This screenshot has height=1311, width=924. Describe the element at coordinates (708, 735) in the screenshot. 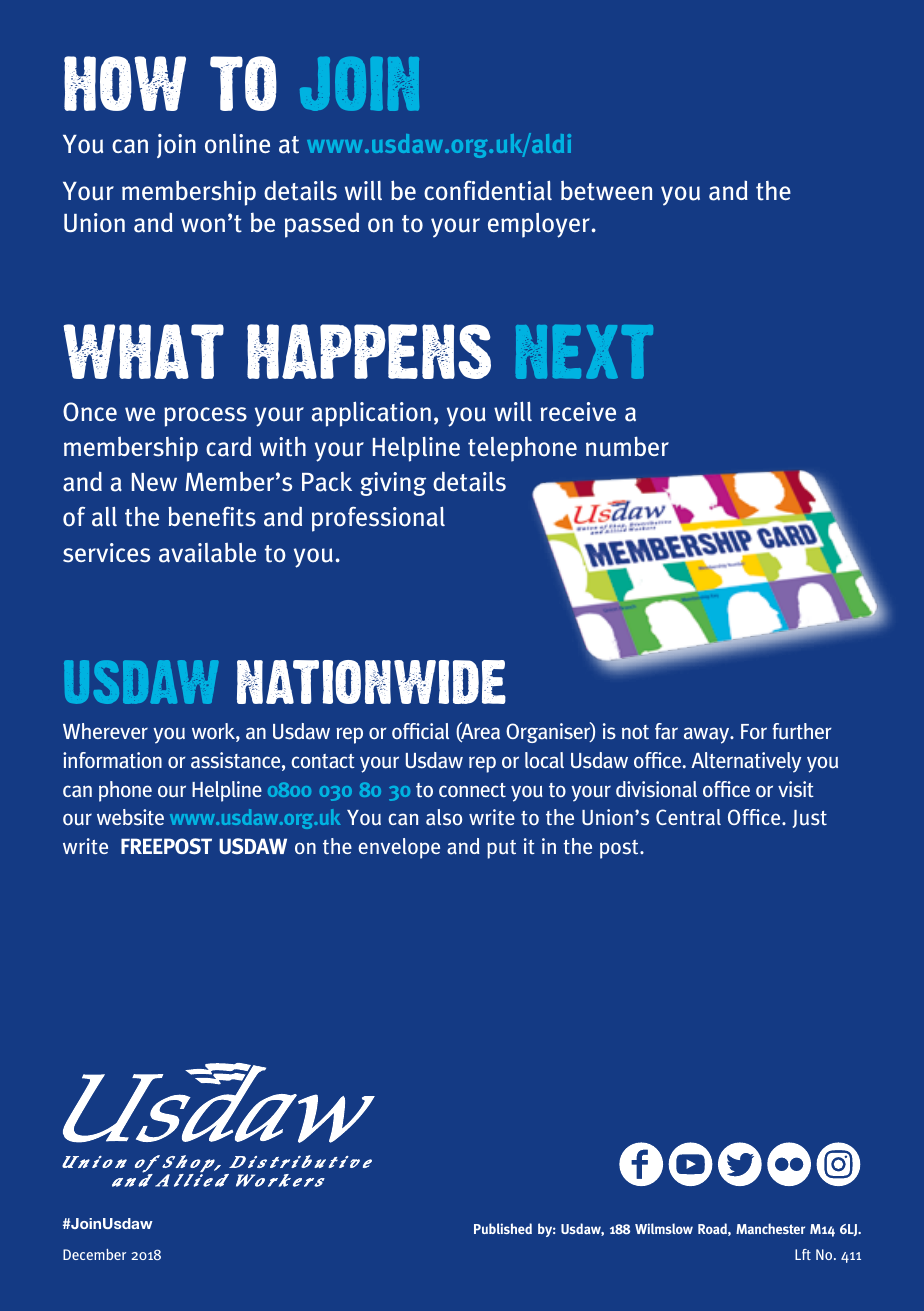

I see `away` at that location.
